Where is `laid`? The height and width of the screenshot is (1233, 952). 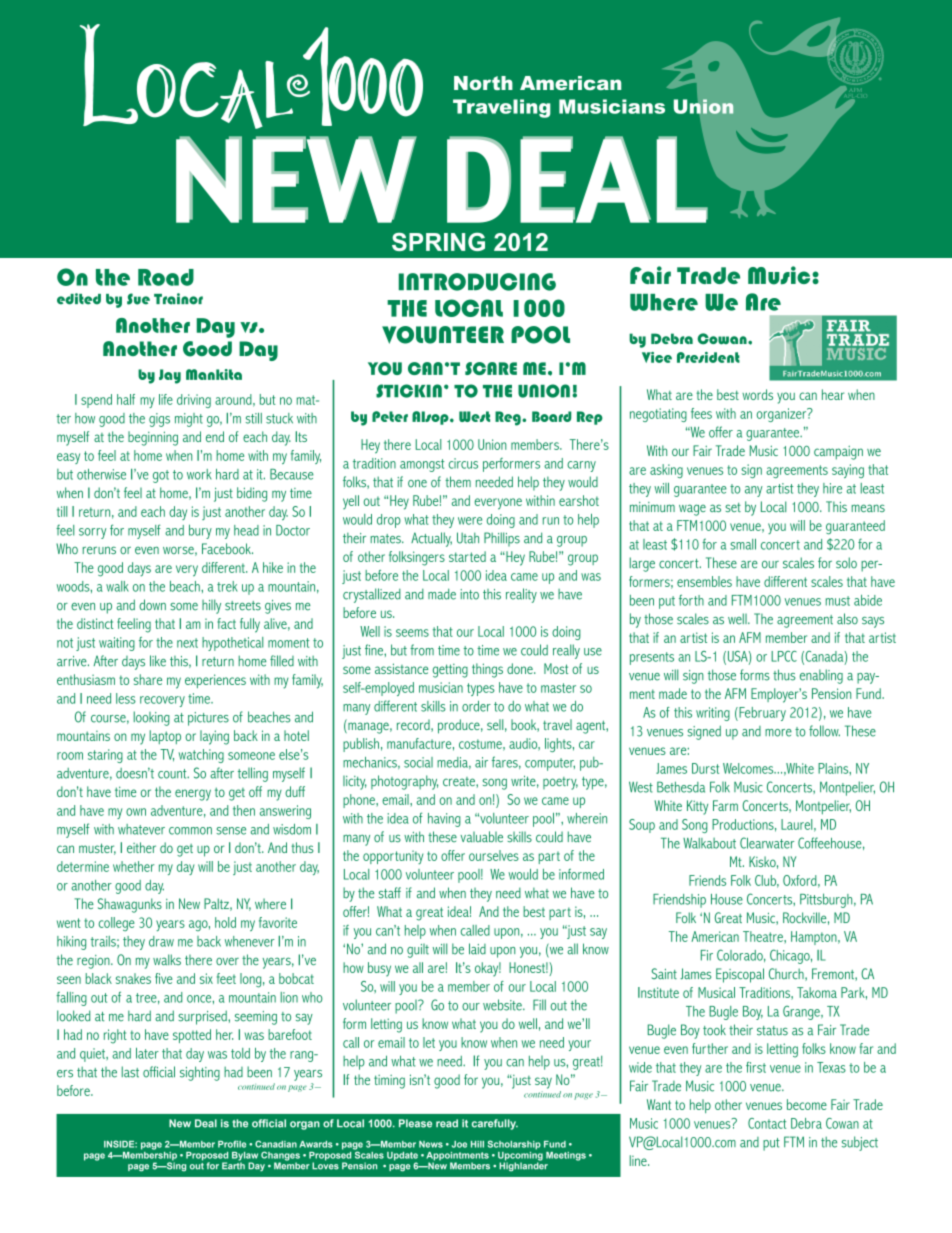
laid is located at coordinates (477, 949).
